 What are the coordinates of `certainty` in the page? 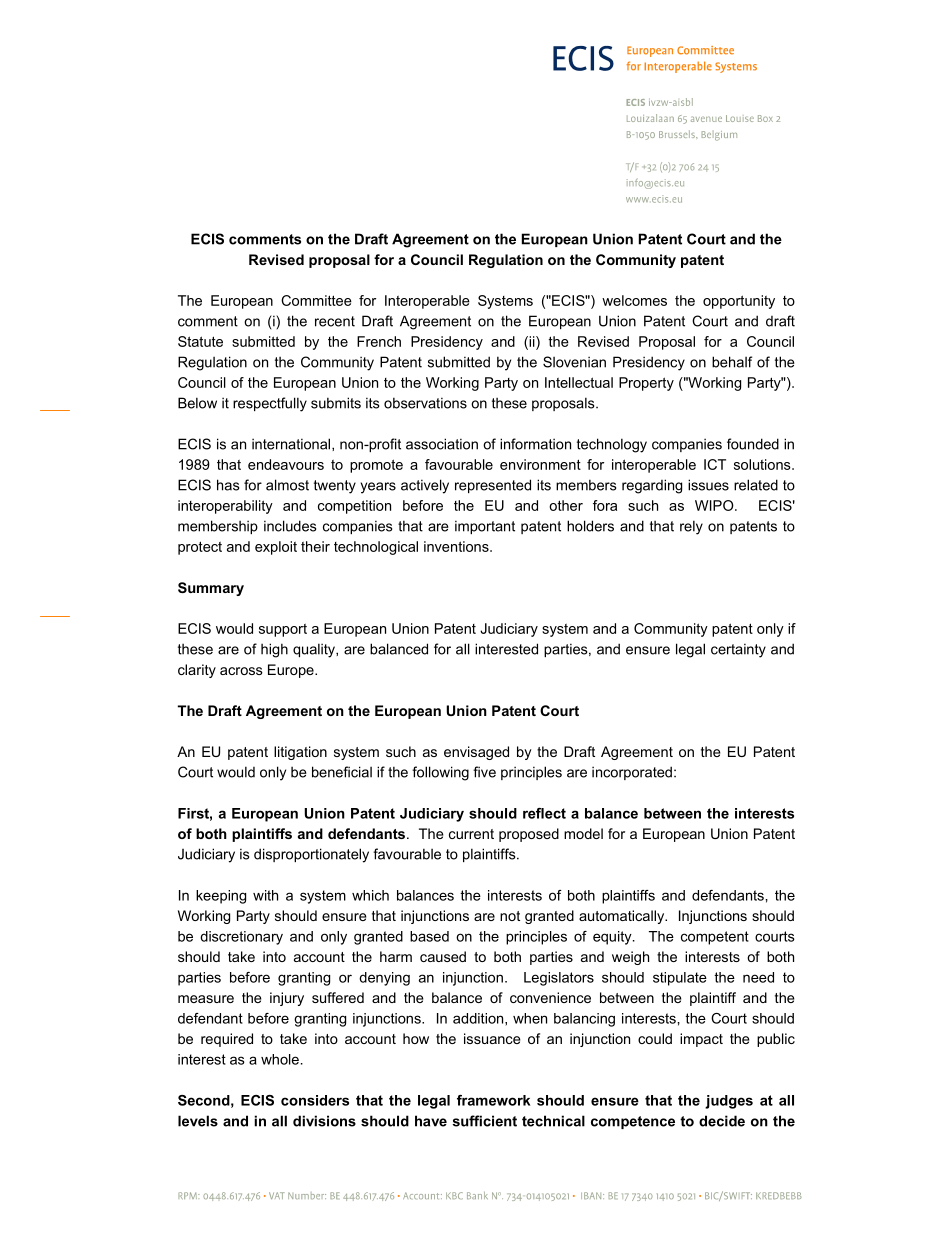 It's located at (738, 650).
